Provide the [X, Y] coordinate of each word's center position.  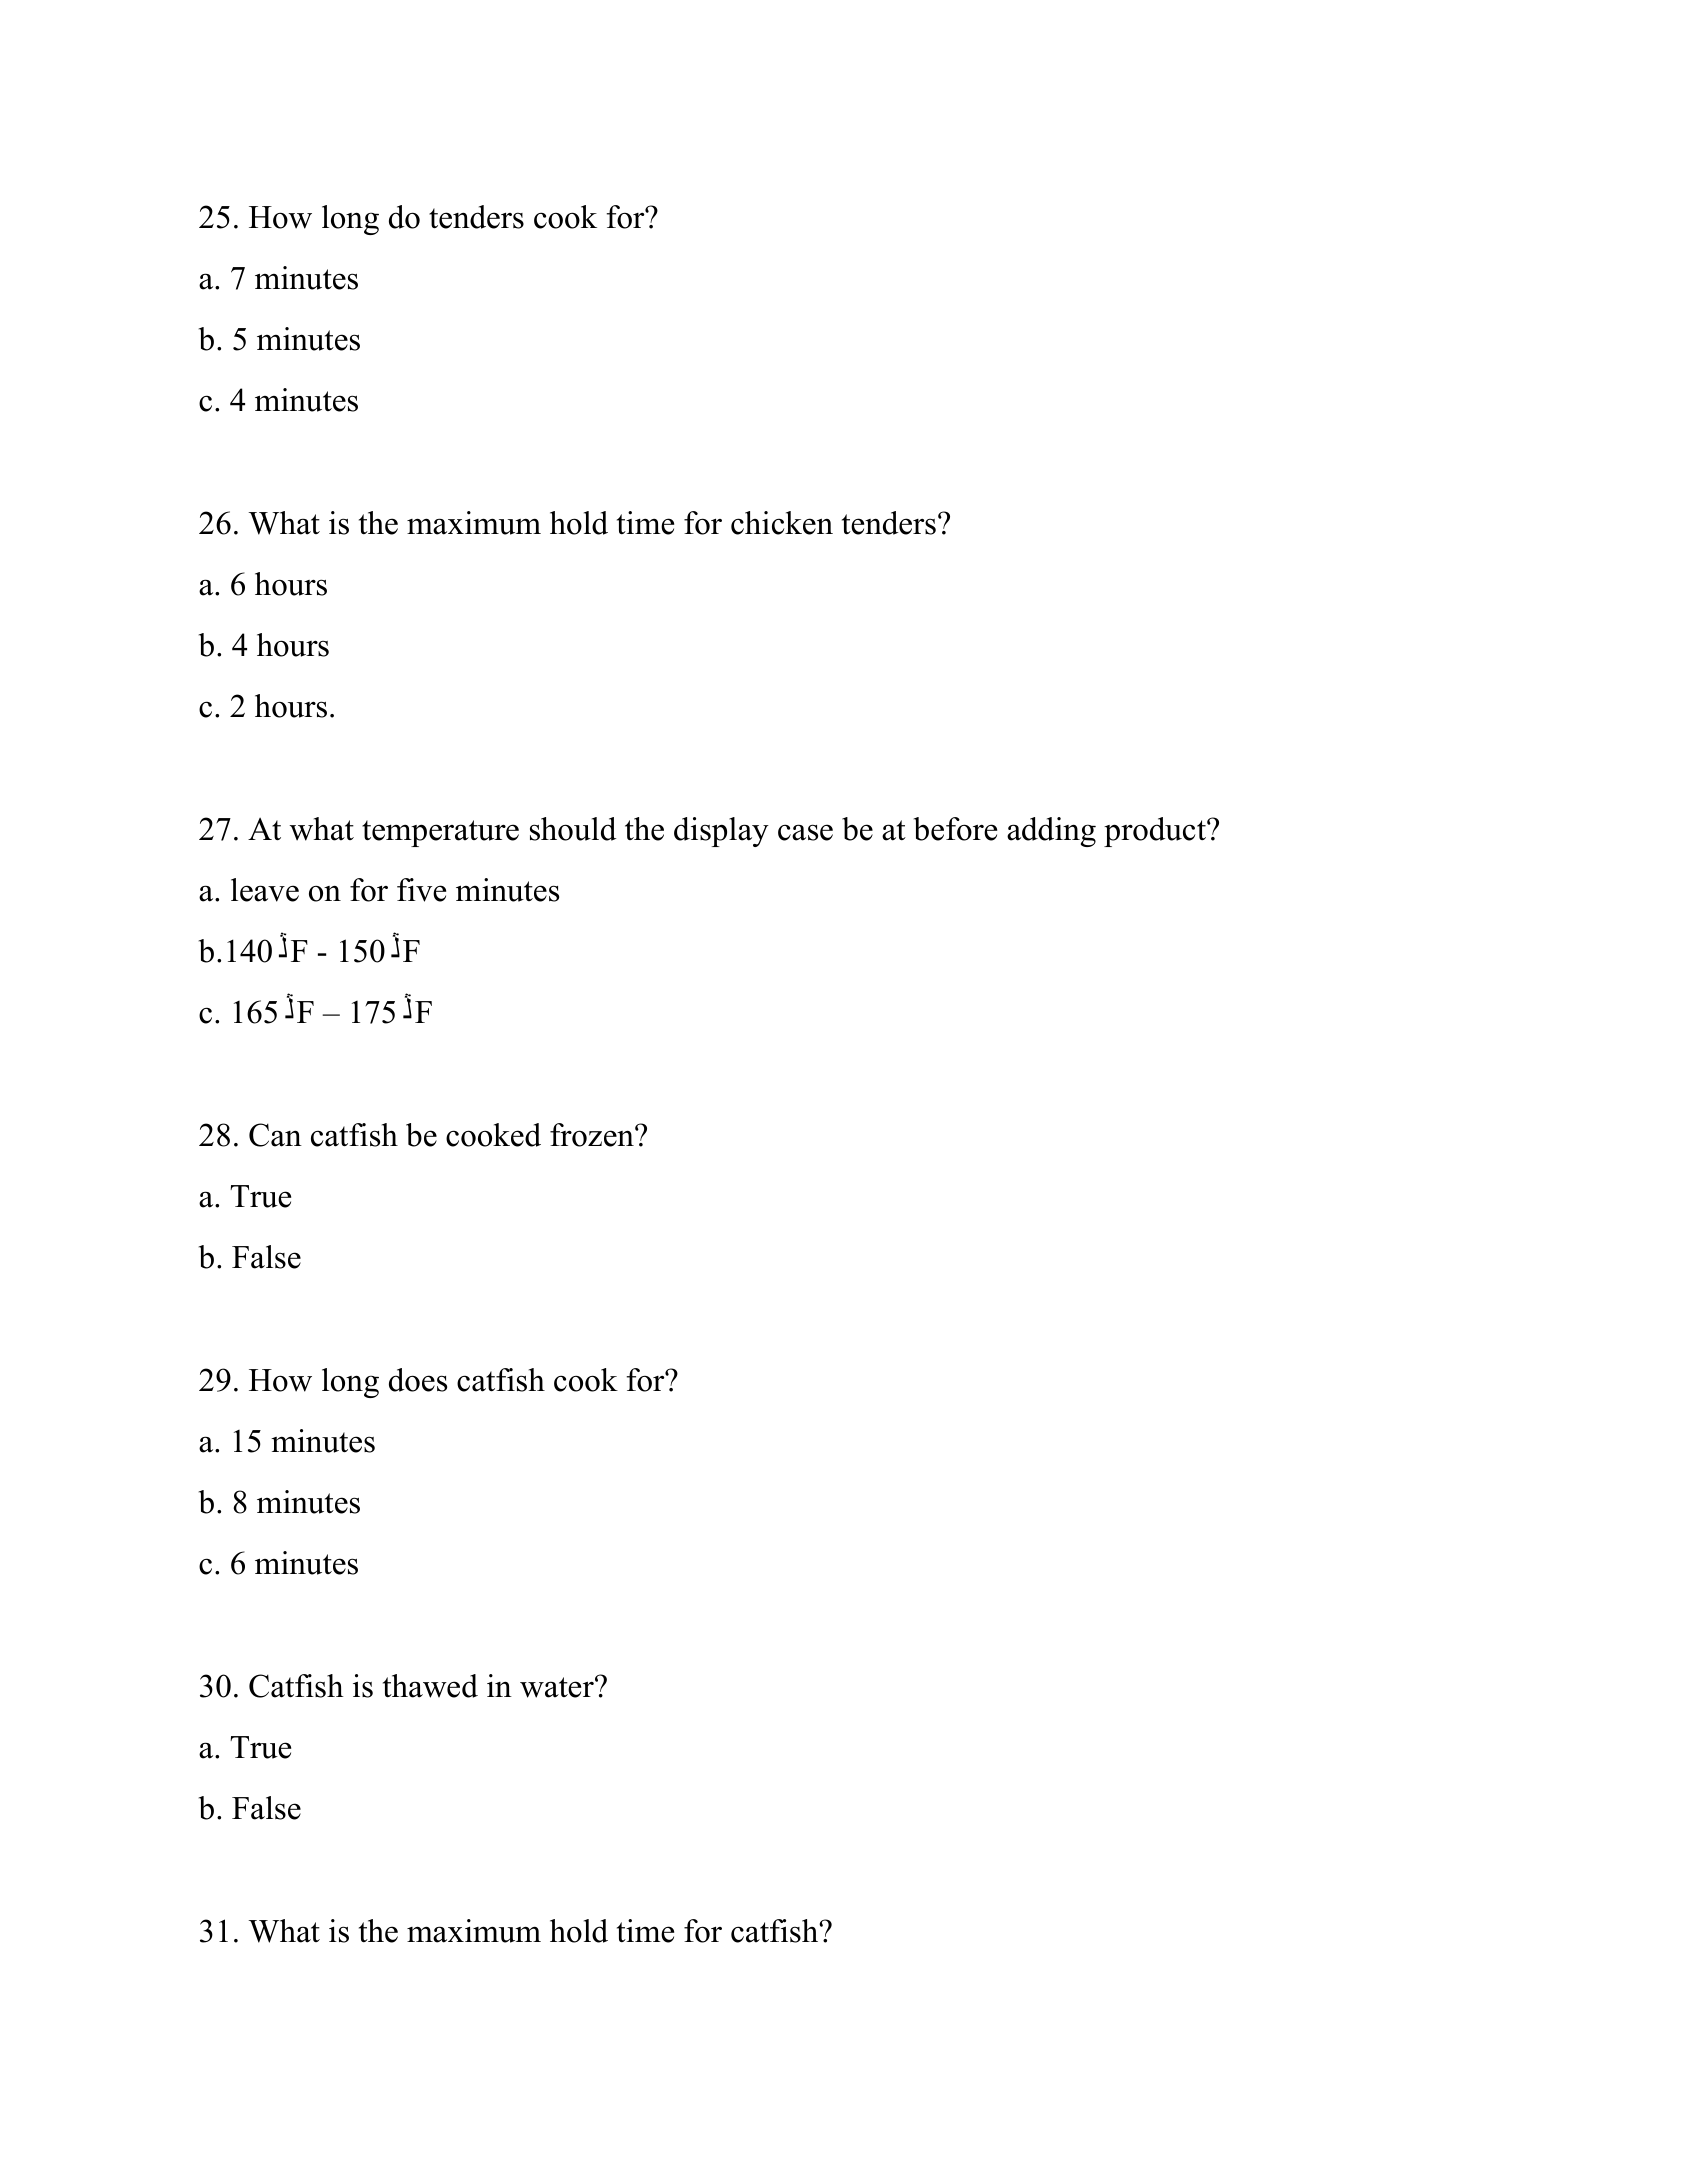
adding [1051, 832]
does [418, 1380]
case [805, 832]
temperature [440, 833]
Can [275, 1135]
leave [265, 890]
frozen [593, 1135]
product [1156, 832]
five [421, 890]
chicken [782, 523]
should [573, 829]
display [721, 832]
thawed [430, 1686]
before [955, 829]
